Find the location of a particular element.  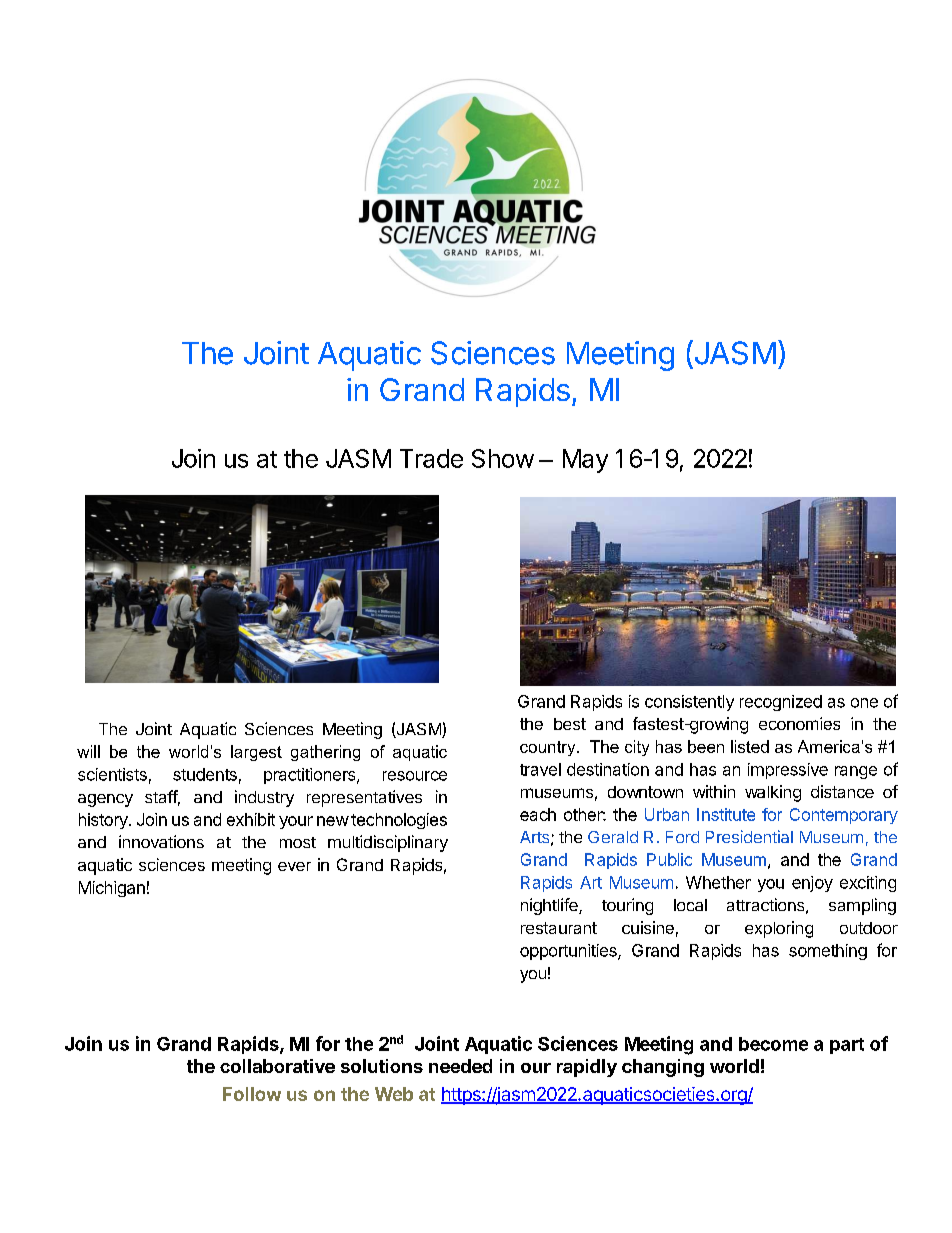

enjoy is located at coordinates (812, 884).
